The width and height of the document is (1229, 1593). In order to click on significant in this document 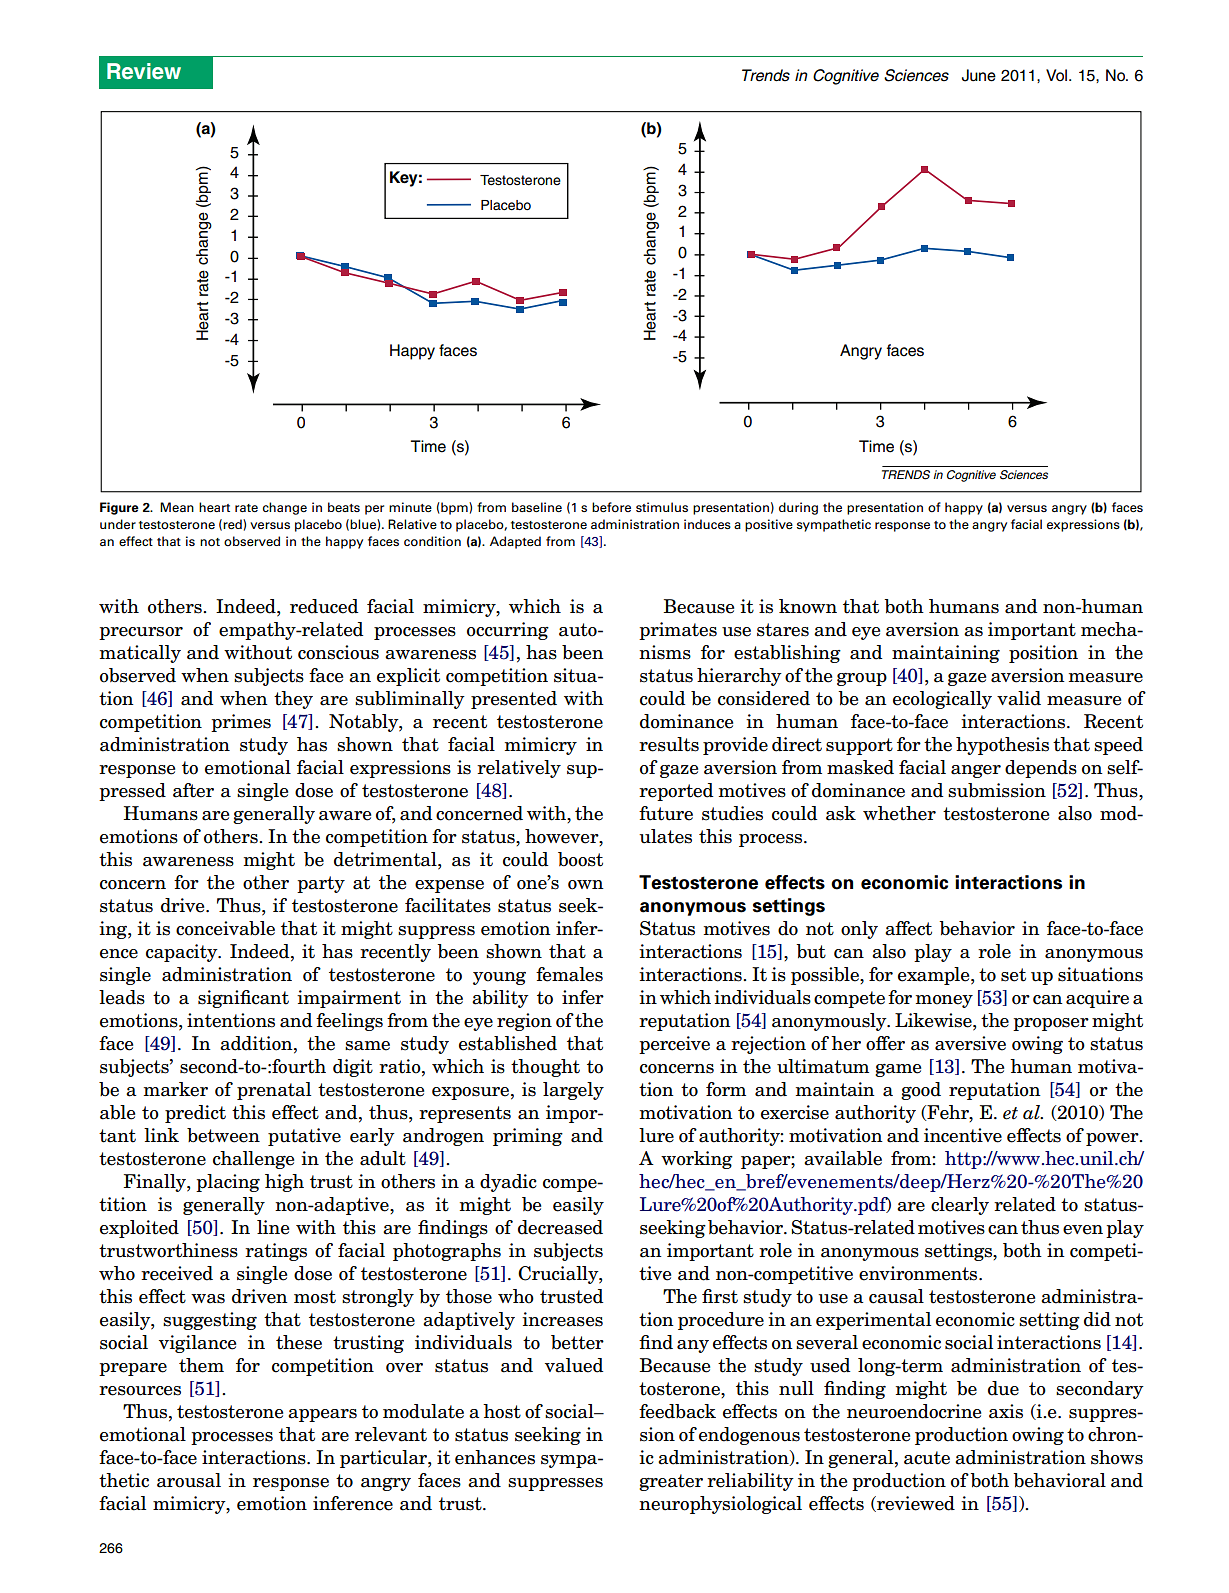, I will do `click(243, 999)`.
